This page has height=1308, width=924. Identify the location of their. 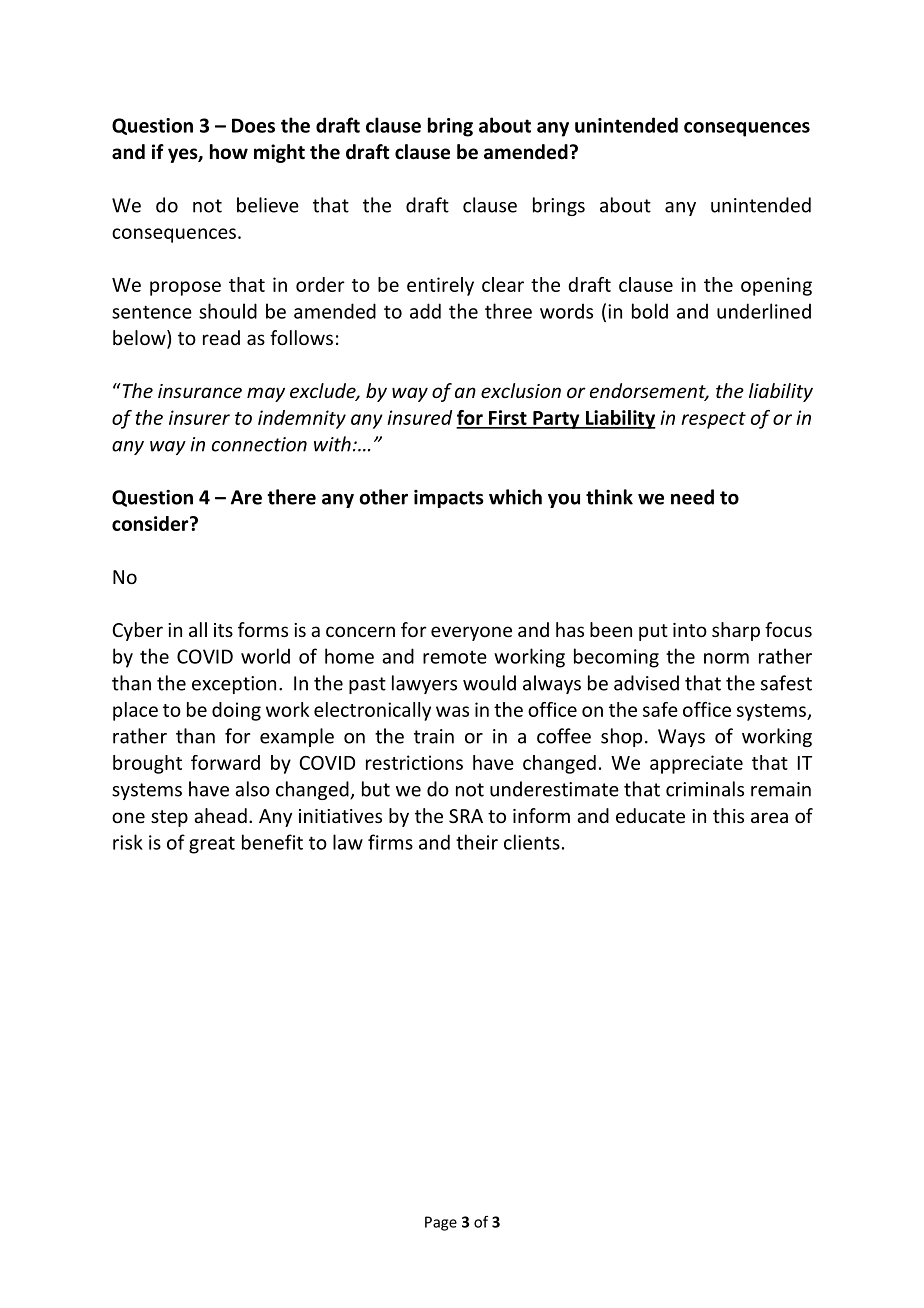
(477, 842).
